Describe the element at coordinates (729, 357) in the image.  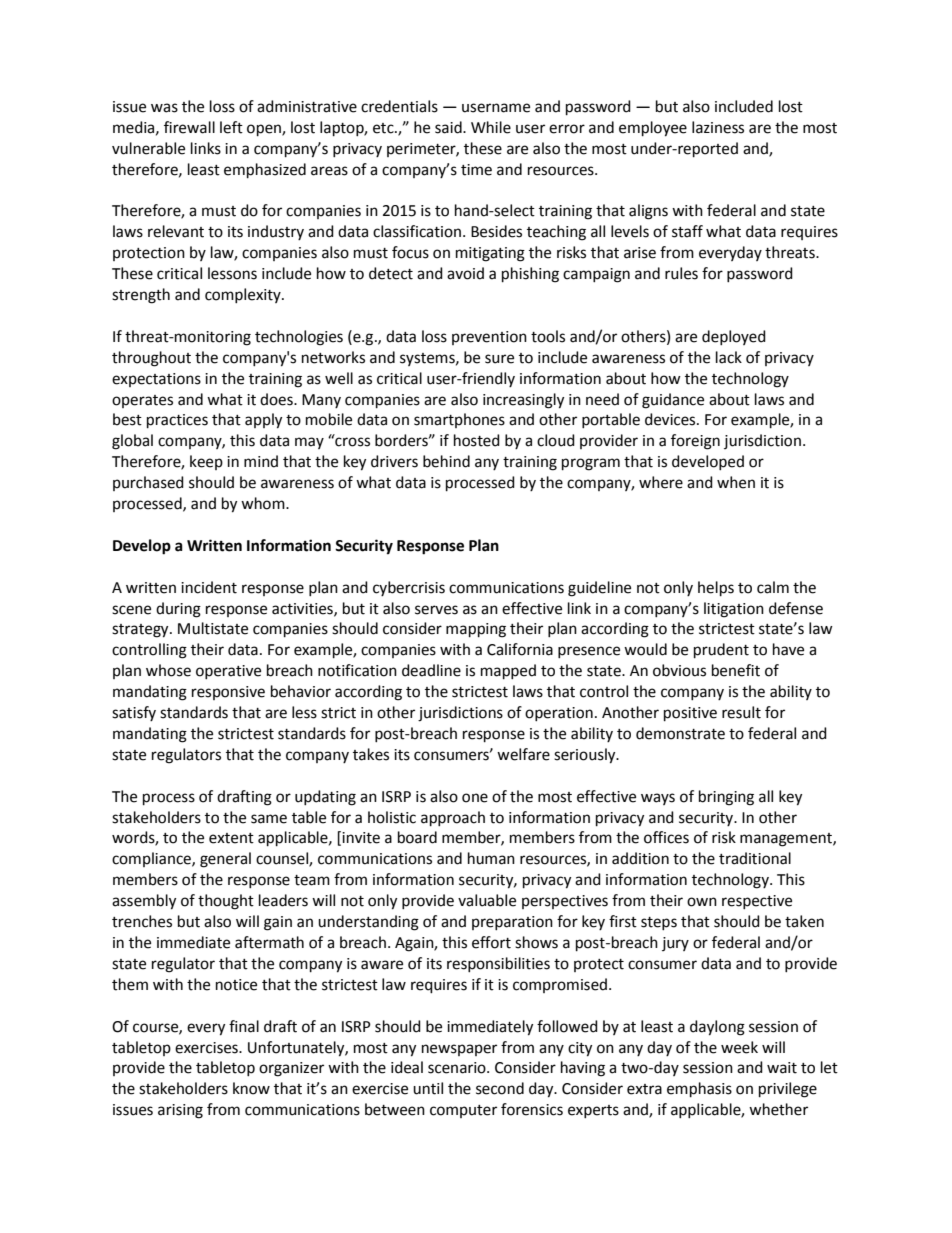
I see `lack` at that location.
